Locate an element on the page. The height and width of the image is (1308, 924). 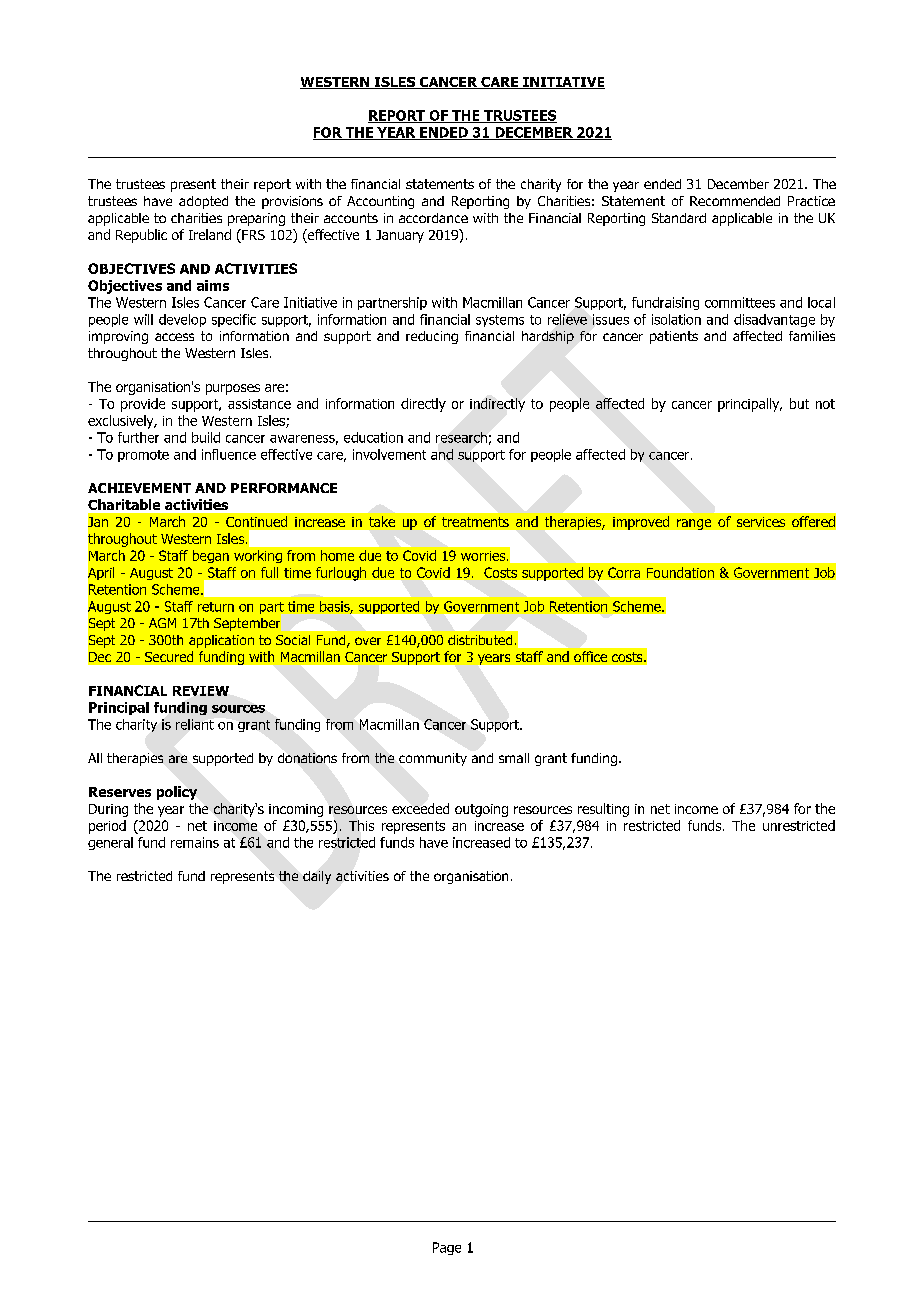
reliant is located at coordinates (195, 724).
